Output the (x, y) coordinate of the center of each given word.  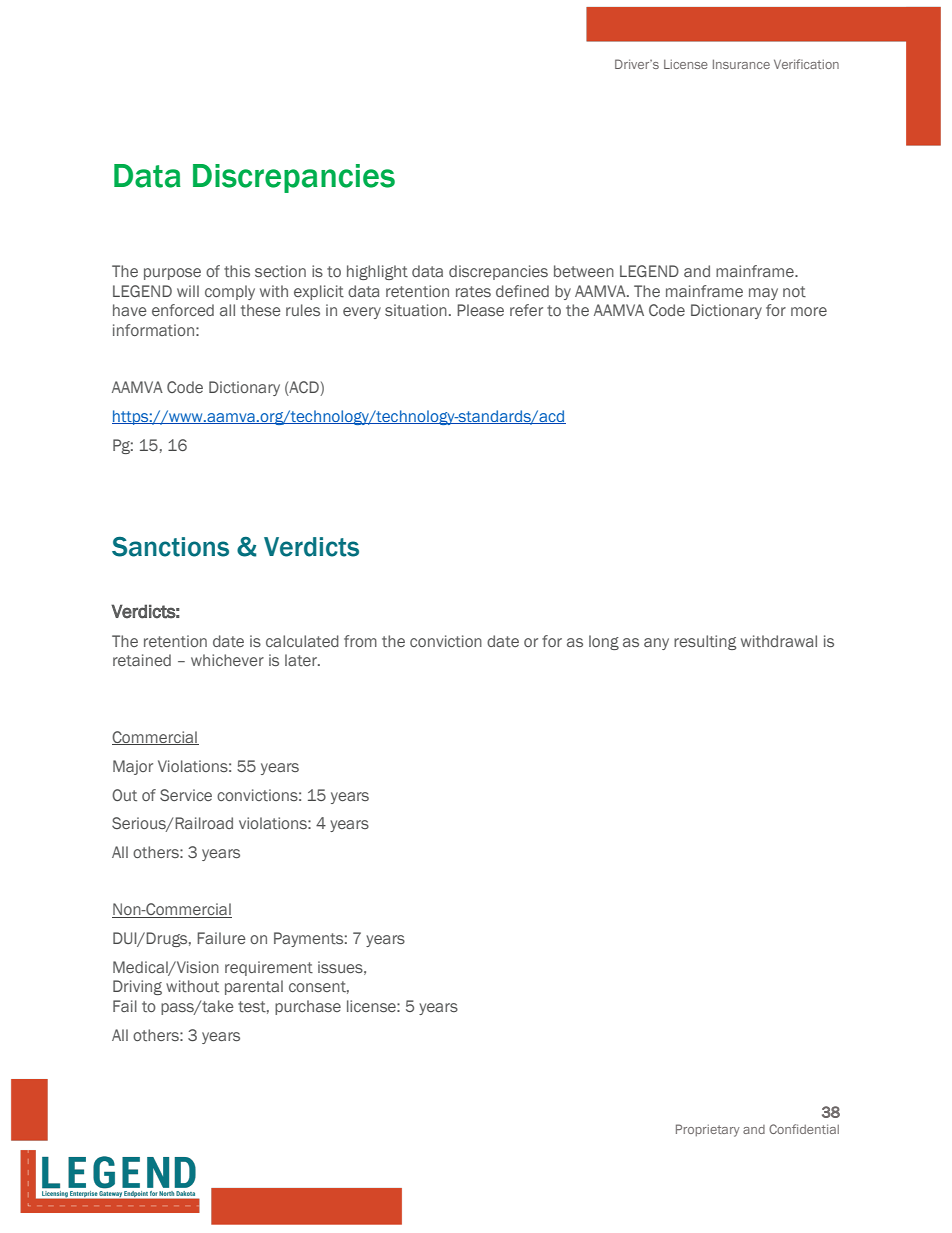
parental (254, 987)
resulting (705, 642)
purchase (308, 1007)
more (809, 311)
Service (186, 795)
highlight (377, 272)
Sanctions (170, 547)
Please (480, 310)
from (360, 641)
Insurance (741, 64)
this (237, 271)
